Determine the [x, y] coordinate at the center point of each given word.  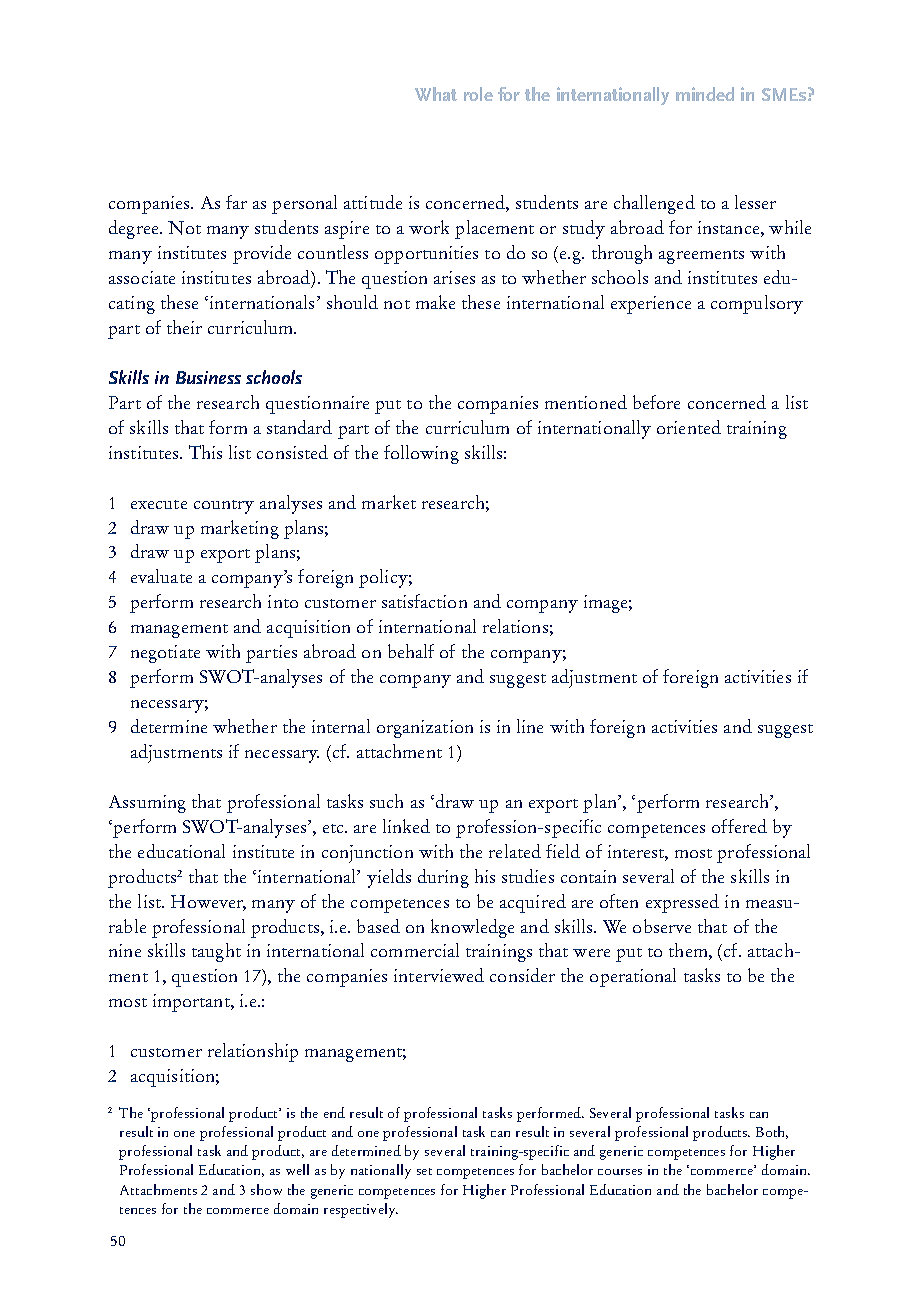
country [224, 507]
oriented [689, 427]
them [689, 951]
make [435, 302]
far [236, 202]
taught [216, 952]
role [478, 94]
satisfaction [424, 601]
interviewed [439, 975]
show [266, 1189]
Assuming [147, 804]
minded [705, 94]
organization [425, 729]
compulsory [757, 304]
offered [739, 826]
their [184, 327]
